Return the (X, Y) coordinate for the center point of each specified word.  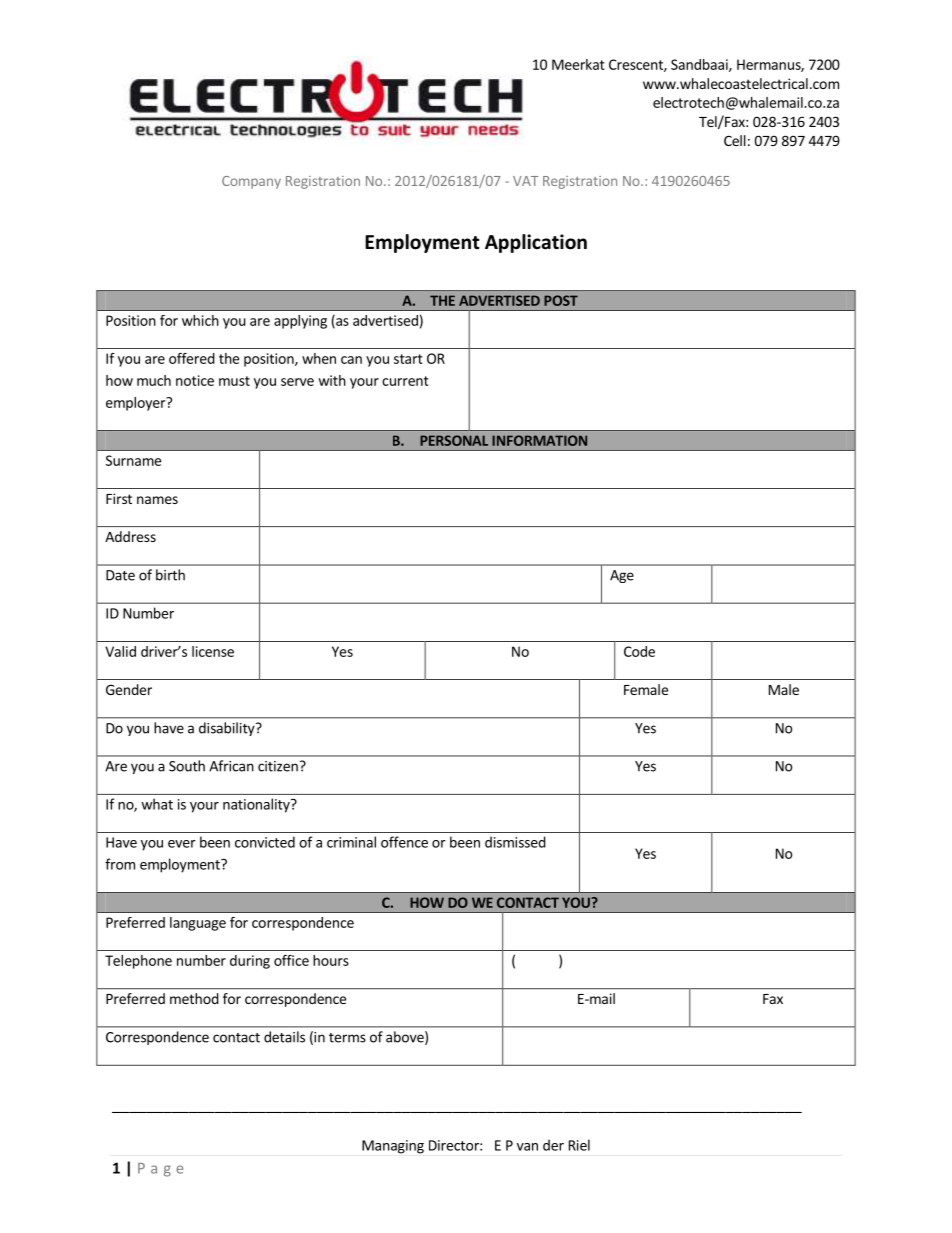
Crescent (637, 65)
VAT (526, 181)
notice (195, 380)
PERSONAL (454, 440)
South (187, 766)
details (284, 1037)
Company (251, 182)
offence (404, 842)
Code (639, 651)
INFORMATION (539, 440)
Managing (393, 1147)
